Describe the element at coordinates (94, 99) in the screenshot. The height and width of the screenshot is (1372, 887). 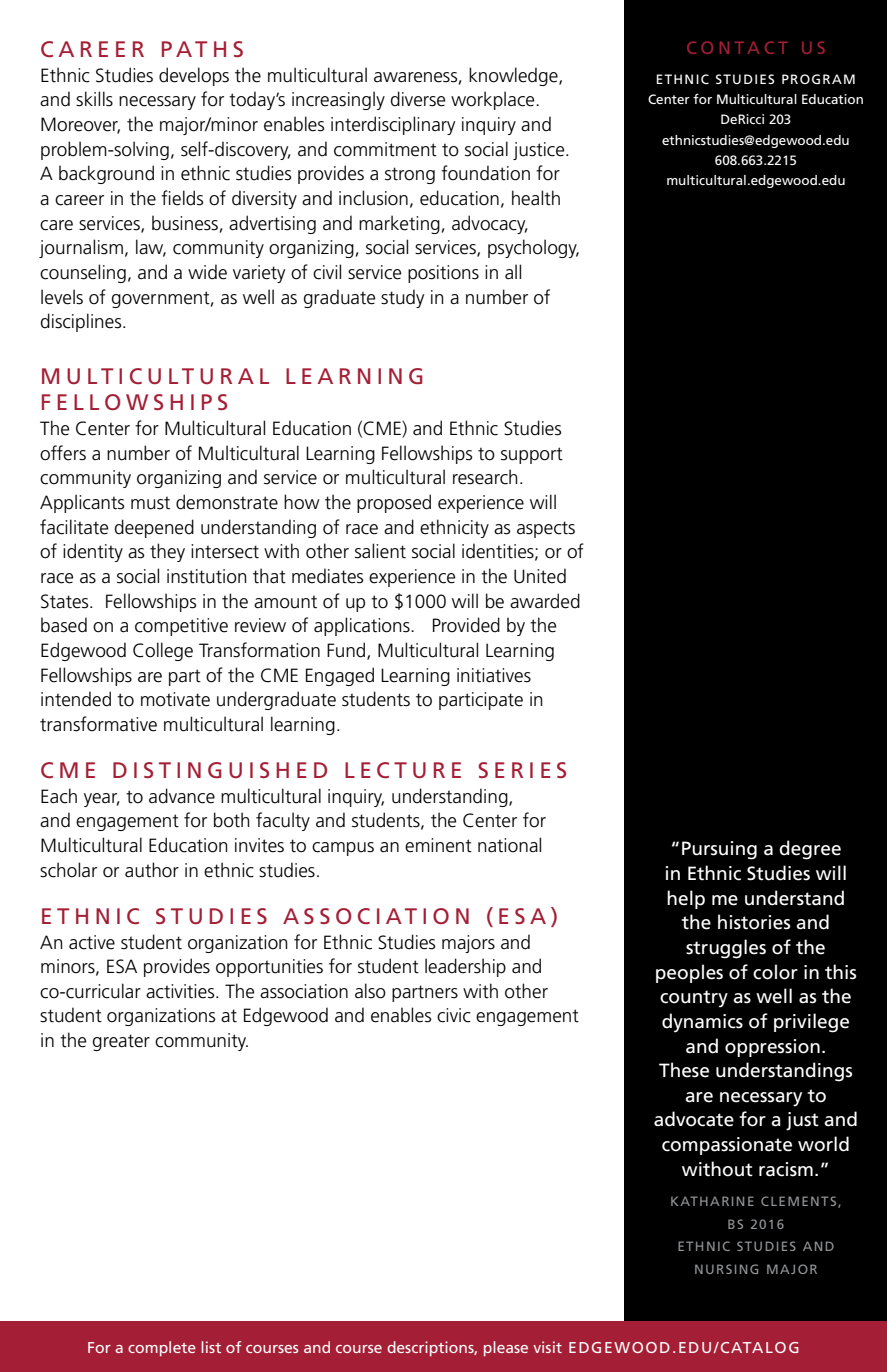
I see `skills` at that location.
